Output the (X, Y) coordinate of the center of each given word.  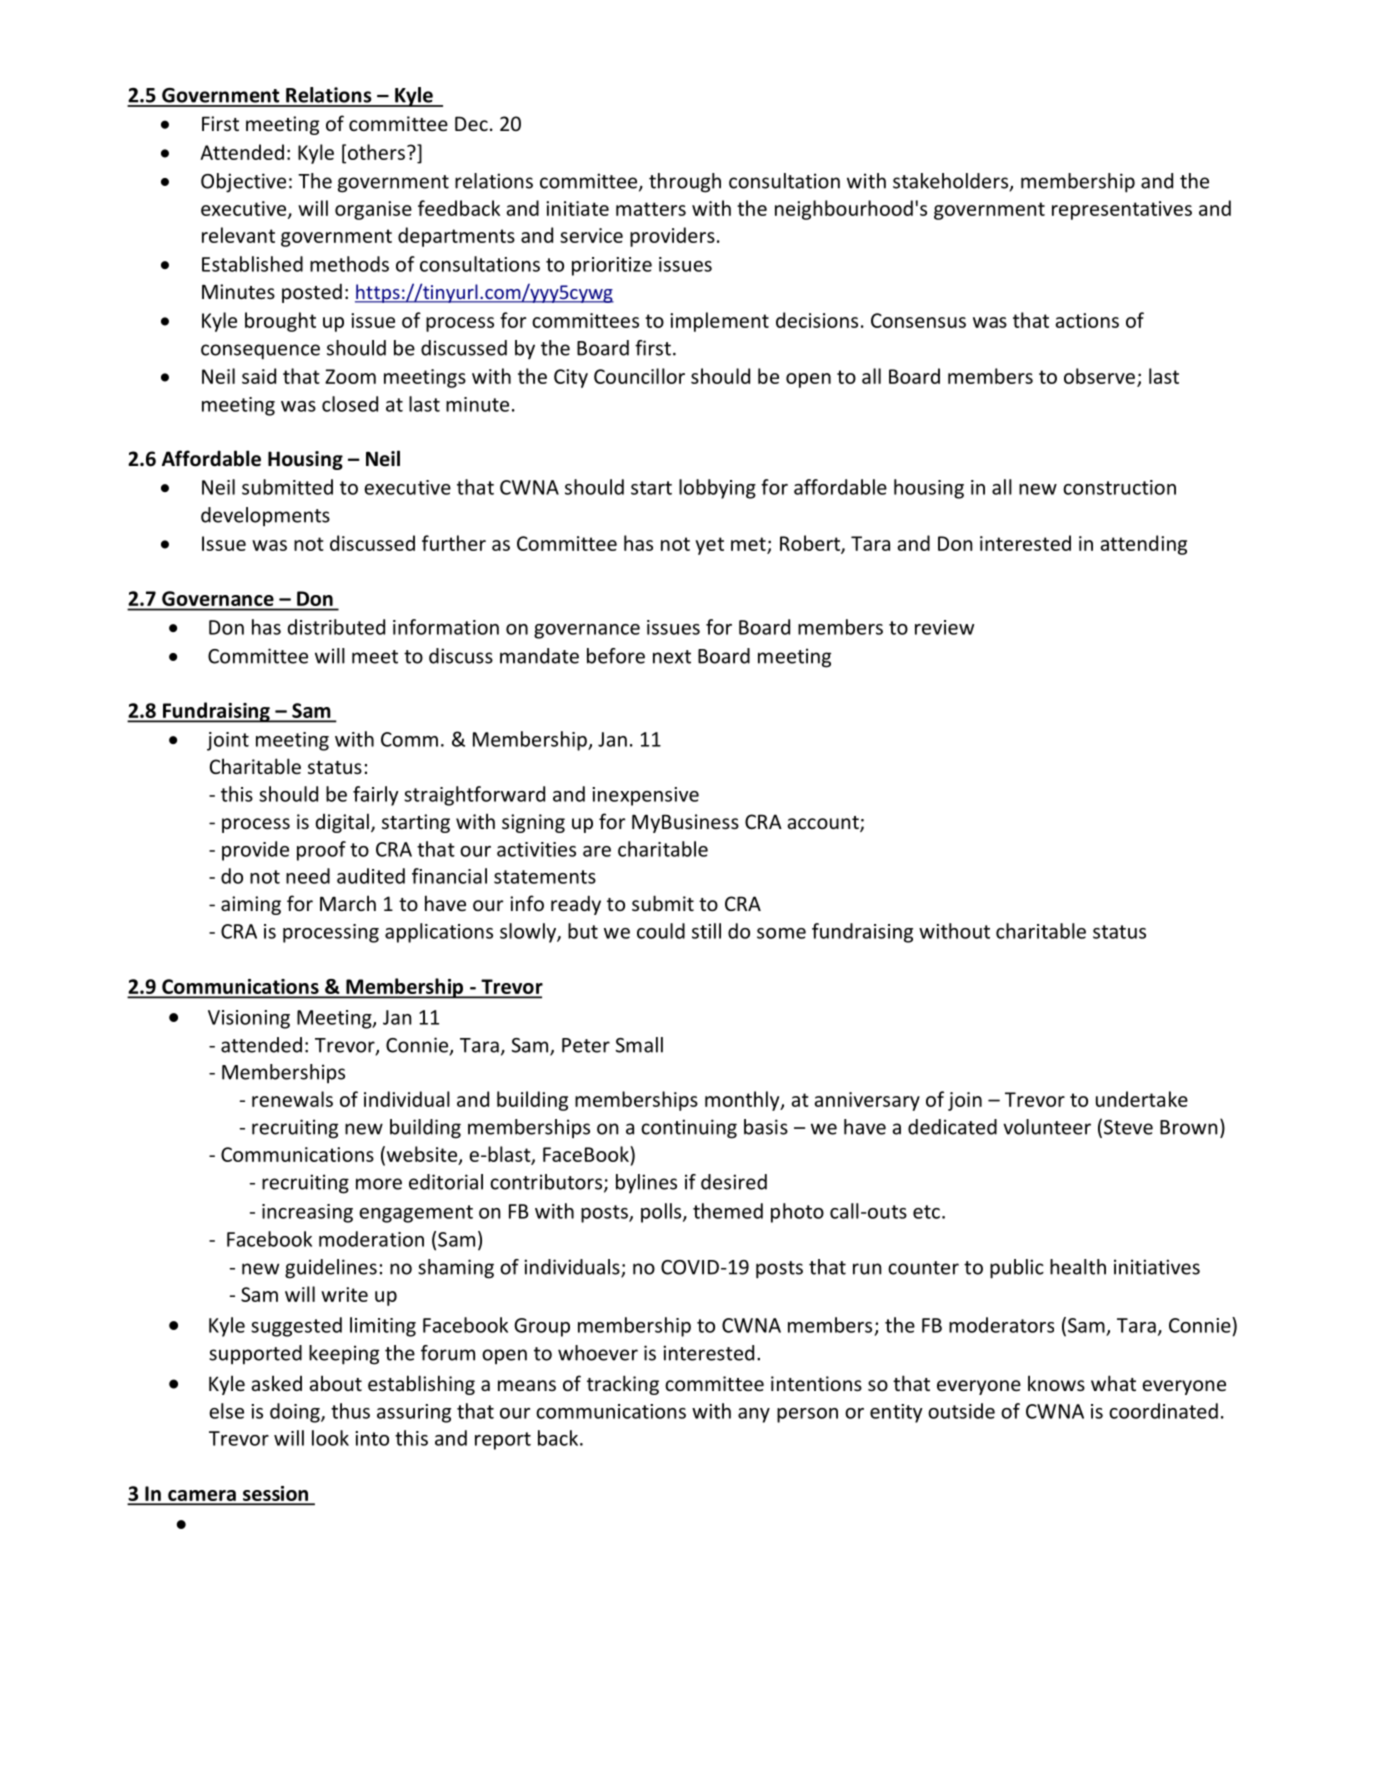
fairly (376, 796)
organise (373, 210)
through (685, 183)
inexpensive (645, 796)
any (754, 1415)
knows (1056, 1383)
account (824, 824)
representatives (1122, 210)
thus (350, 1411)
